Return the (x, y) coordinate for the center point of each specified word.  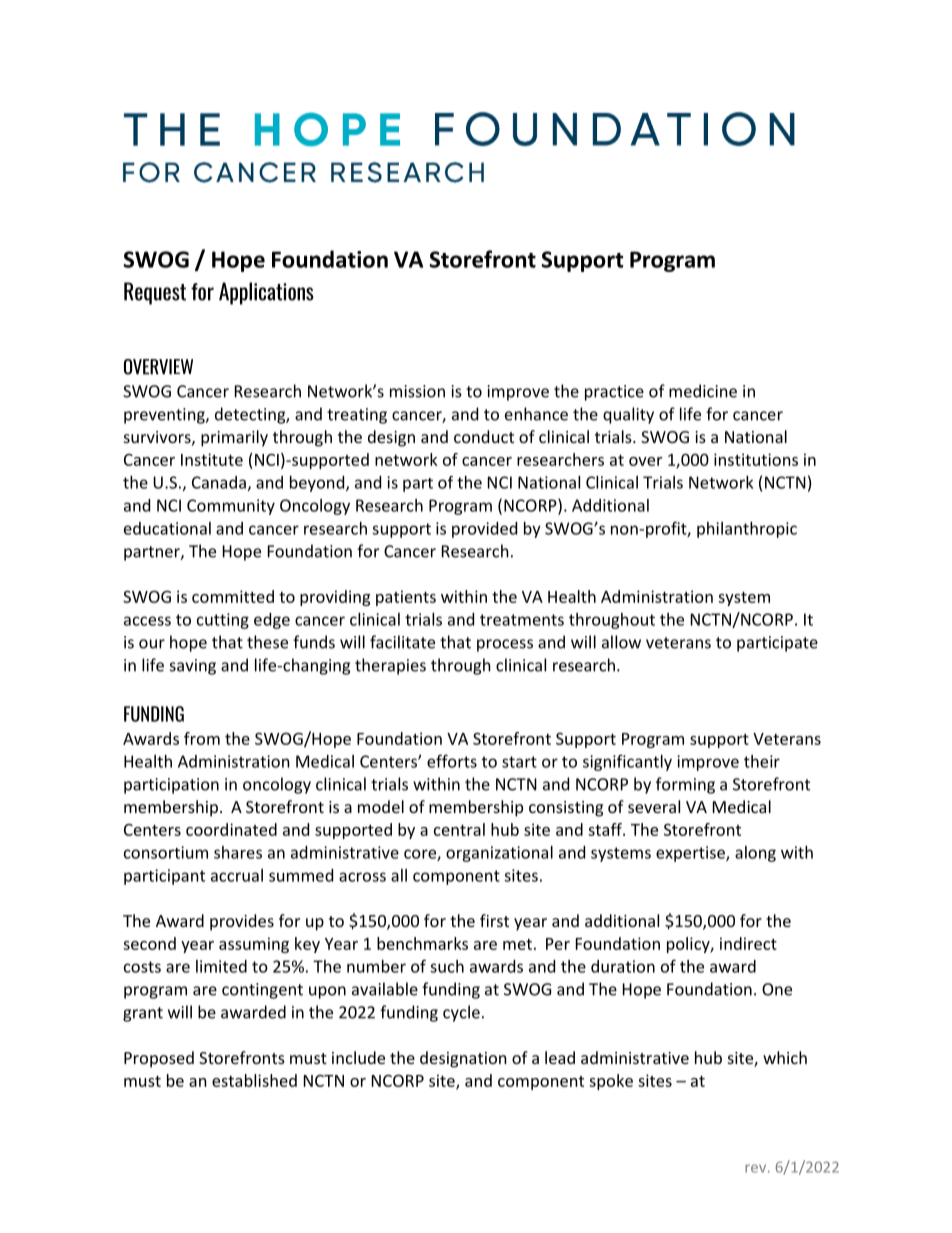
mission (417, 391)
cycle (461, 1013)
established (254, 1080)
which (785, 1057)
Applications (266, 293)
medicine (703, 391)
